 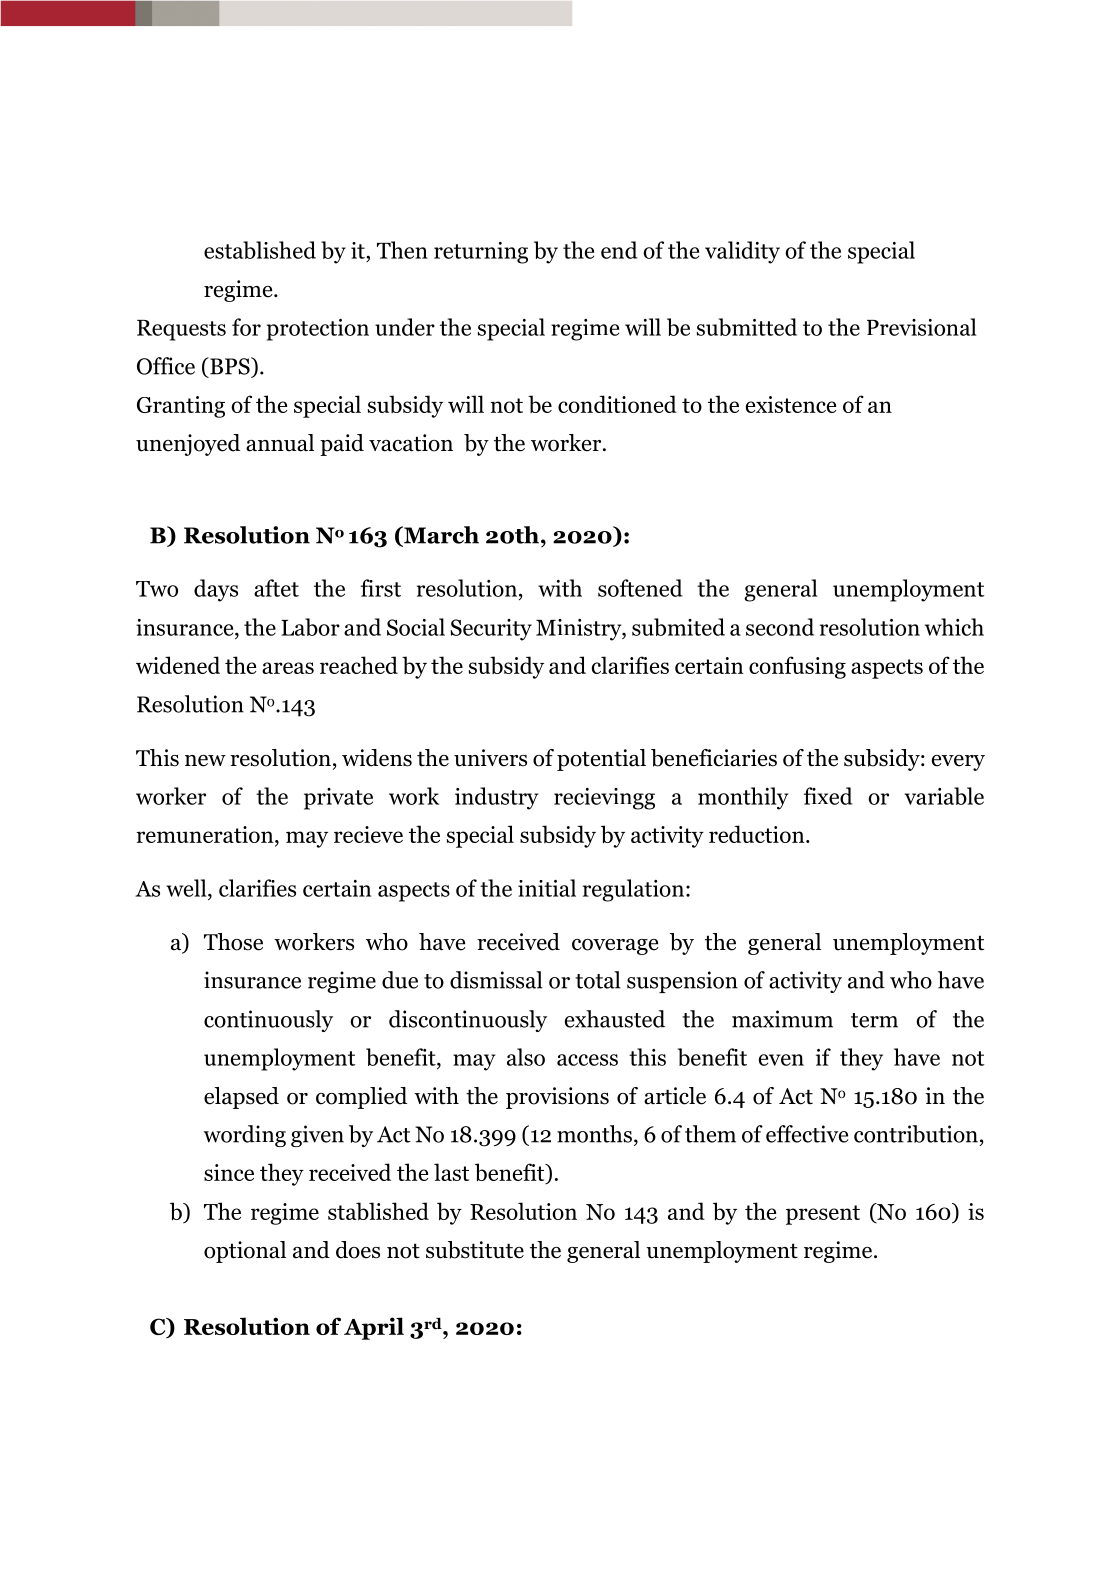 I want to click on end, so click(x=619, y=250).
